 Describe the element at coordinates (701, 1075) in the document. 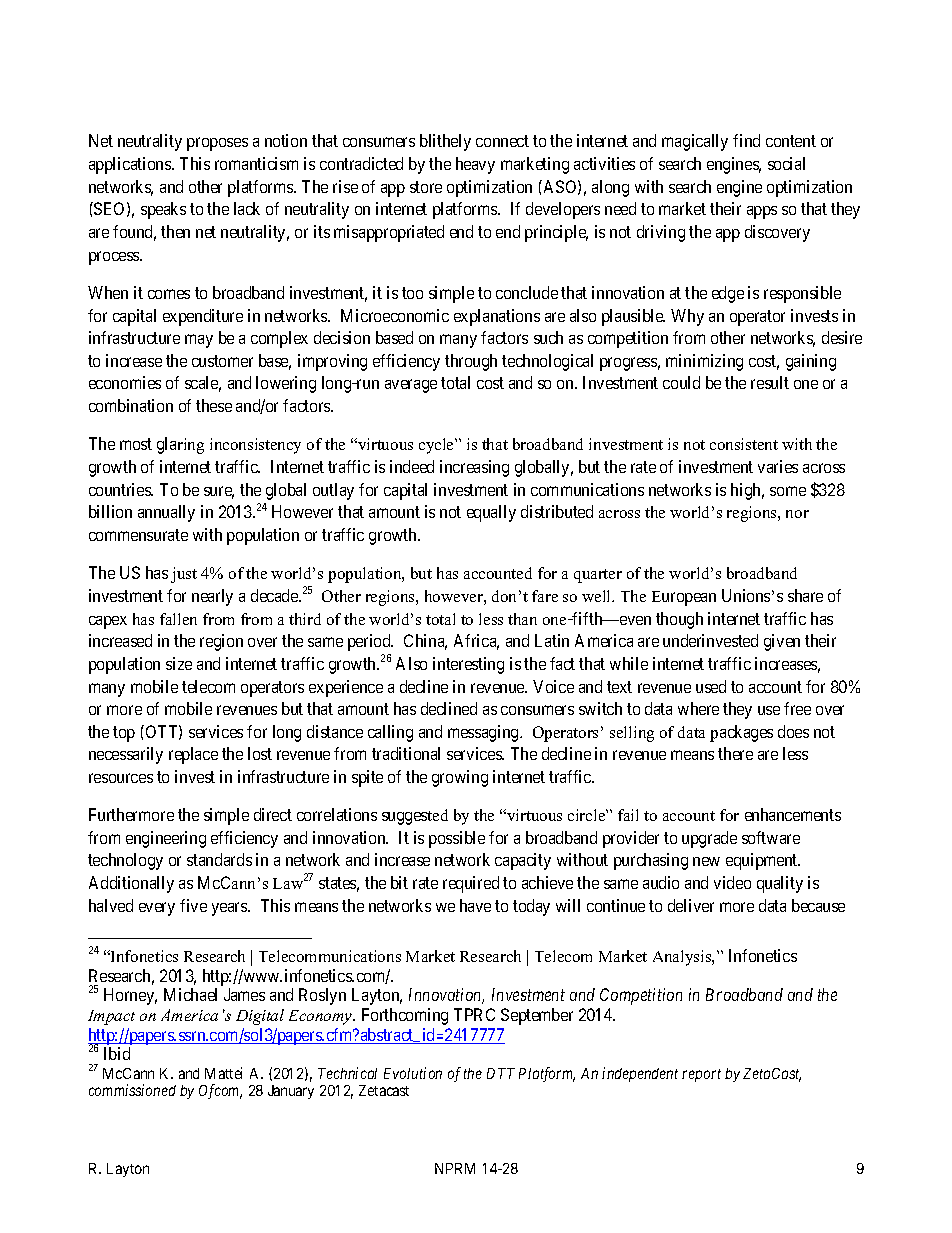

I see `report` at that location.
